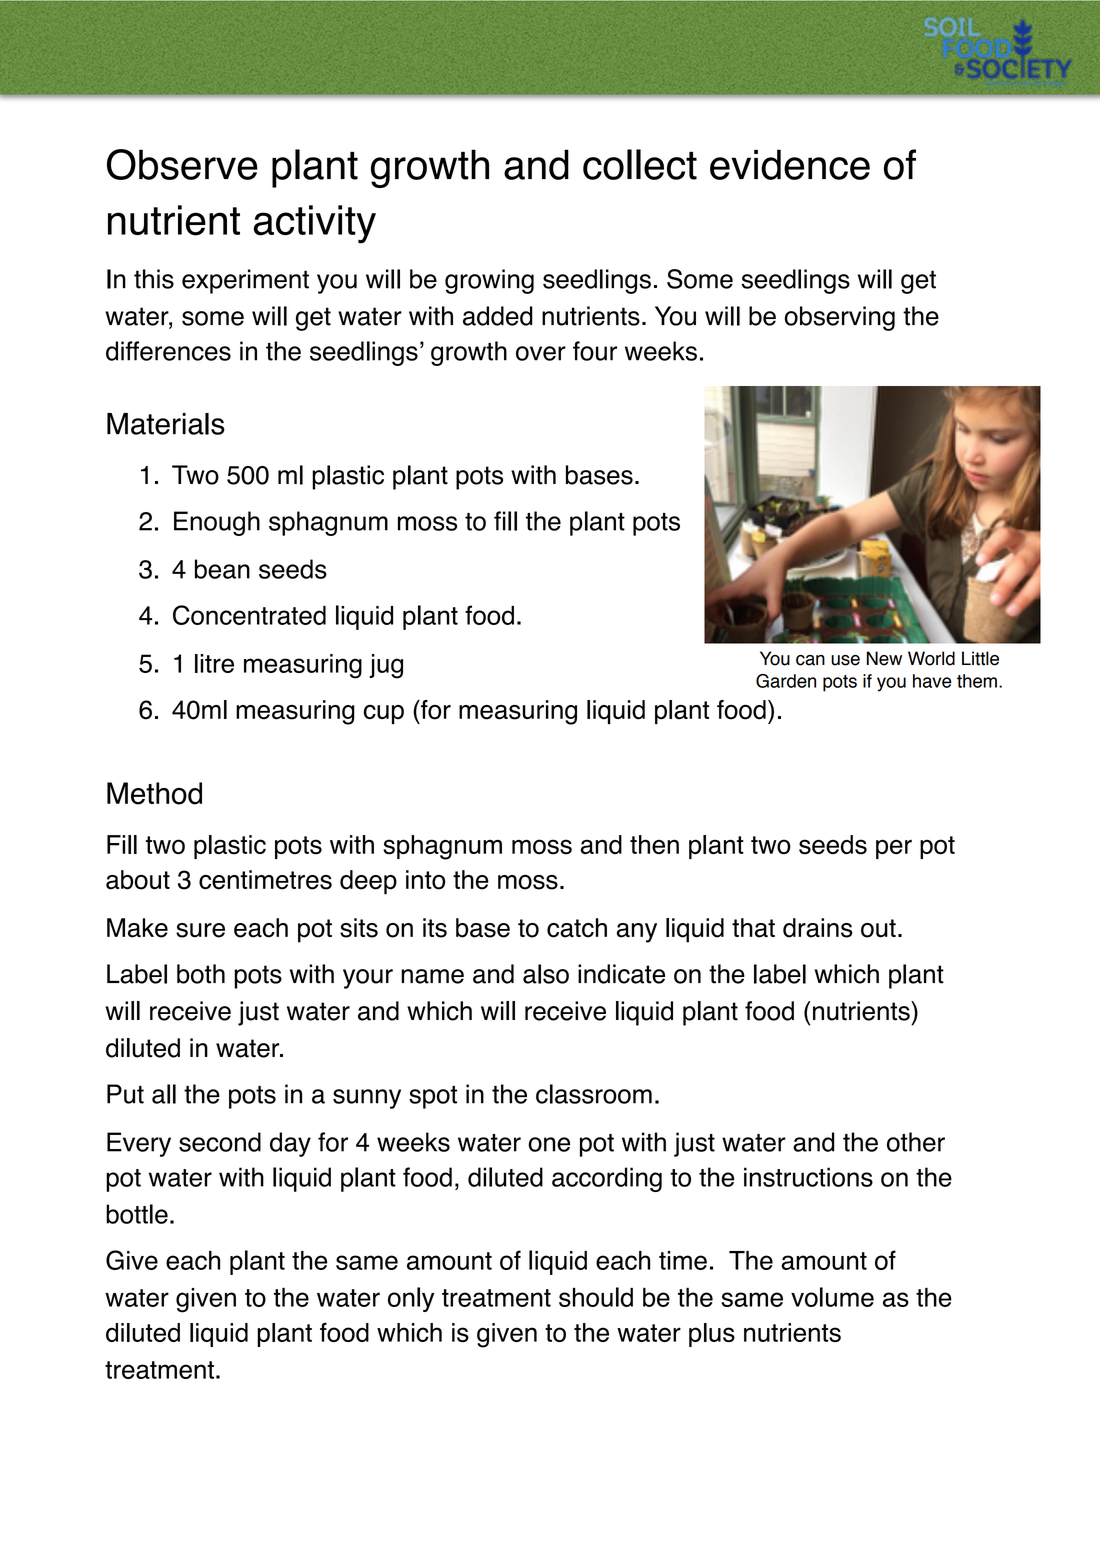 The height and width of the document is (1556, 1100). What do you see at coordinates (217, 523) in the document?
I see `Enough` at bounding box center [217, 523].
